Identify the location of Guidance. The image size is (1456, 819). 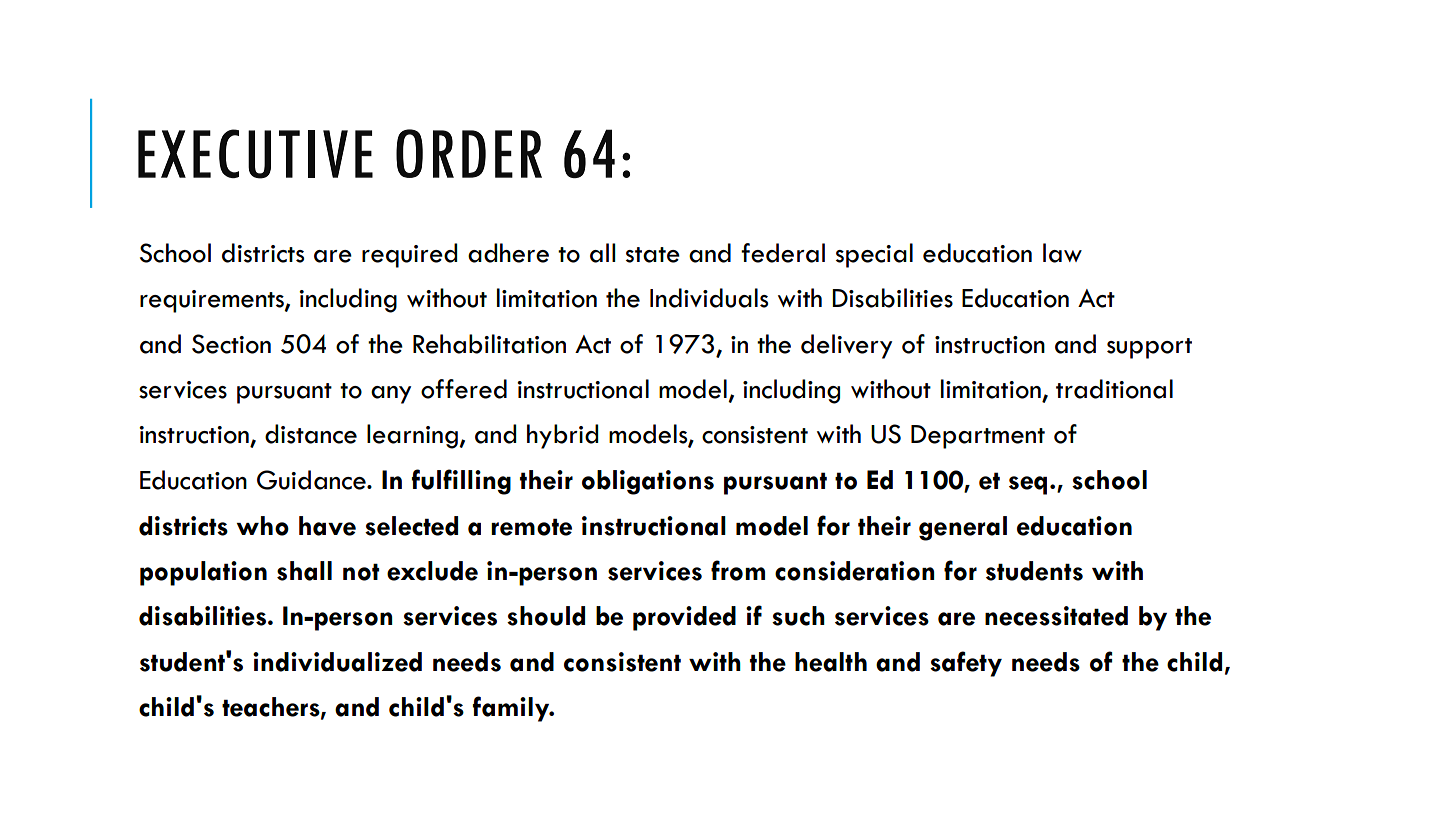
(312, 480).
